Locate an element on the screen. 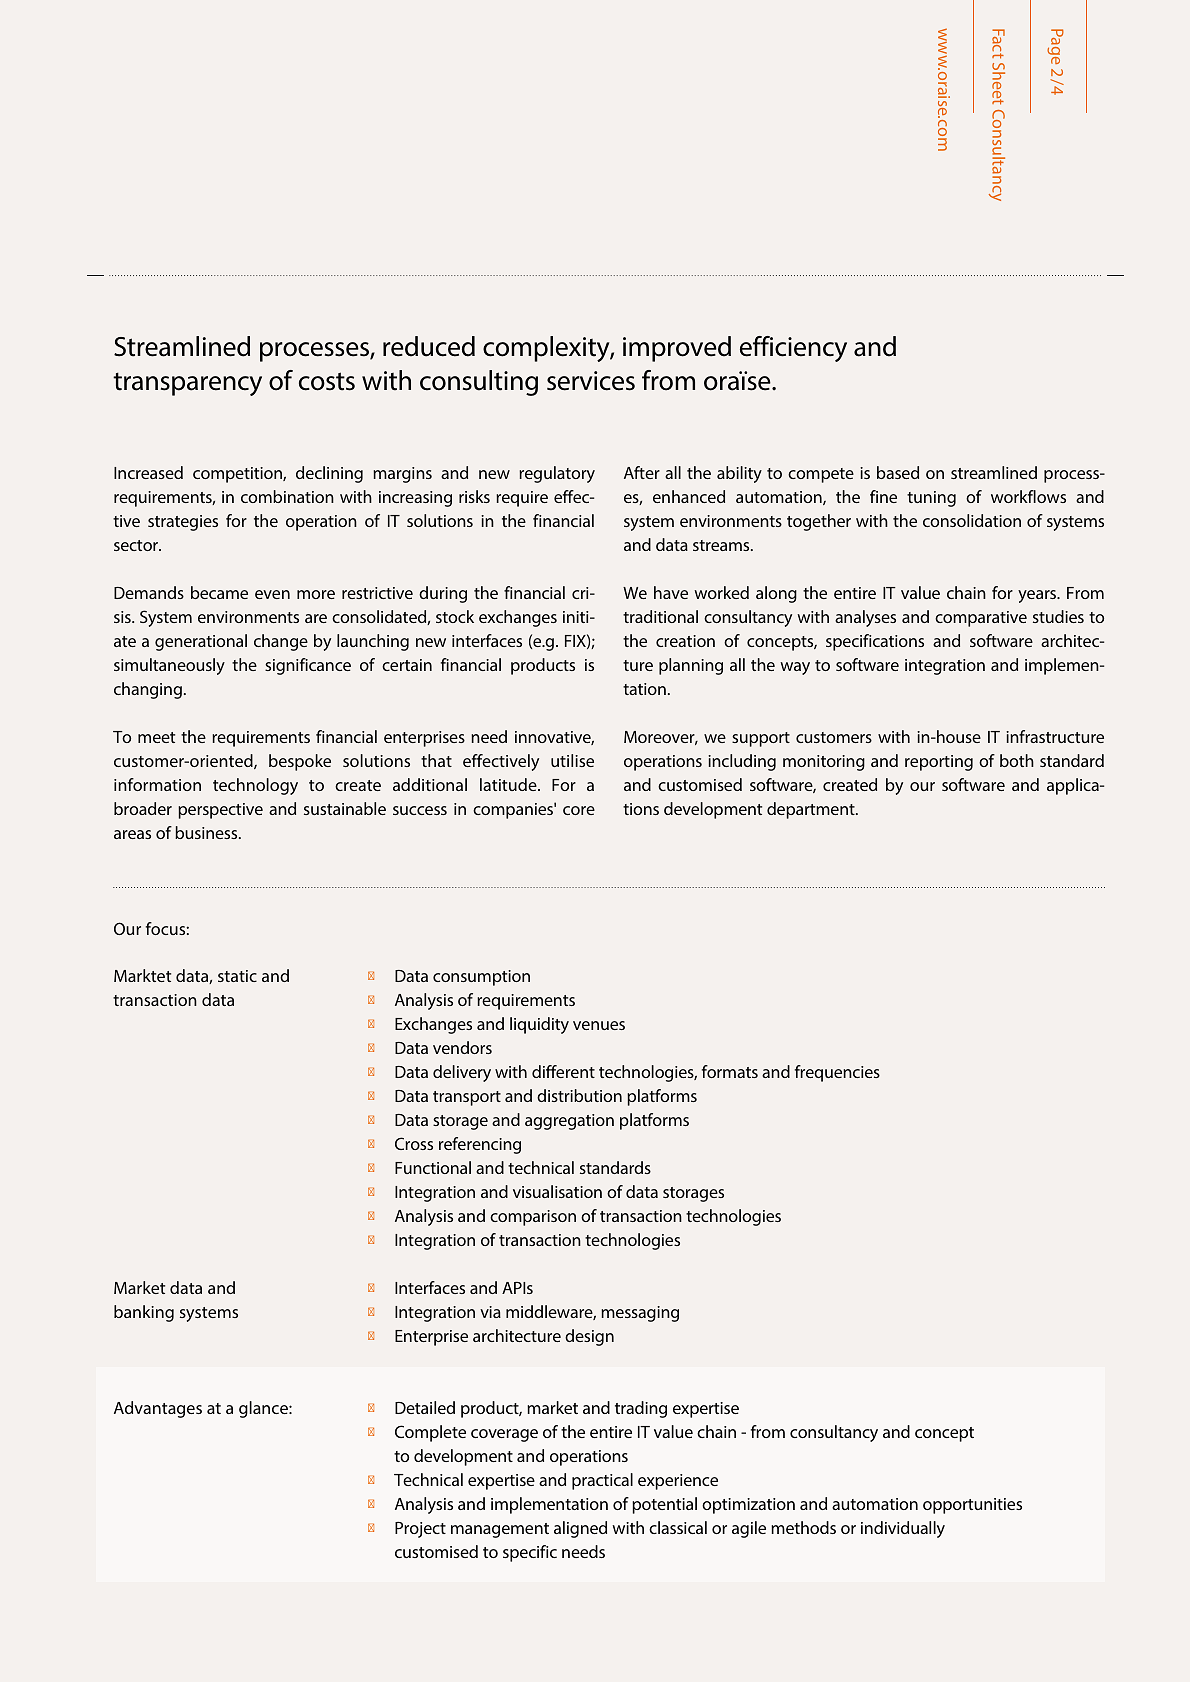  transparency is located at coordinates (187, 384).
